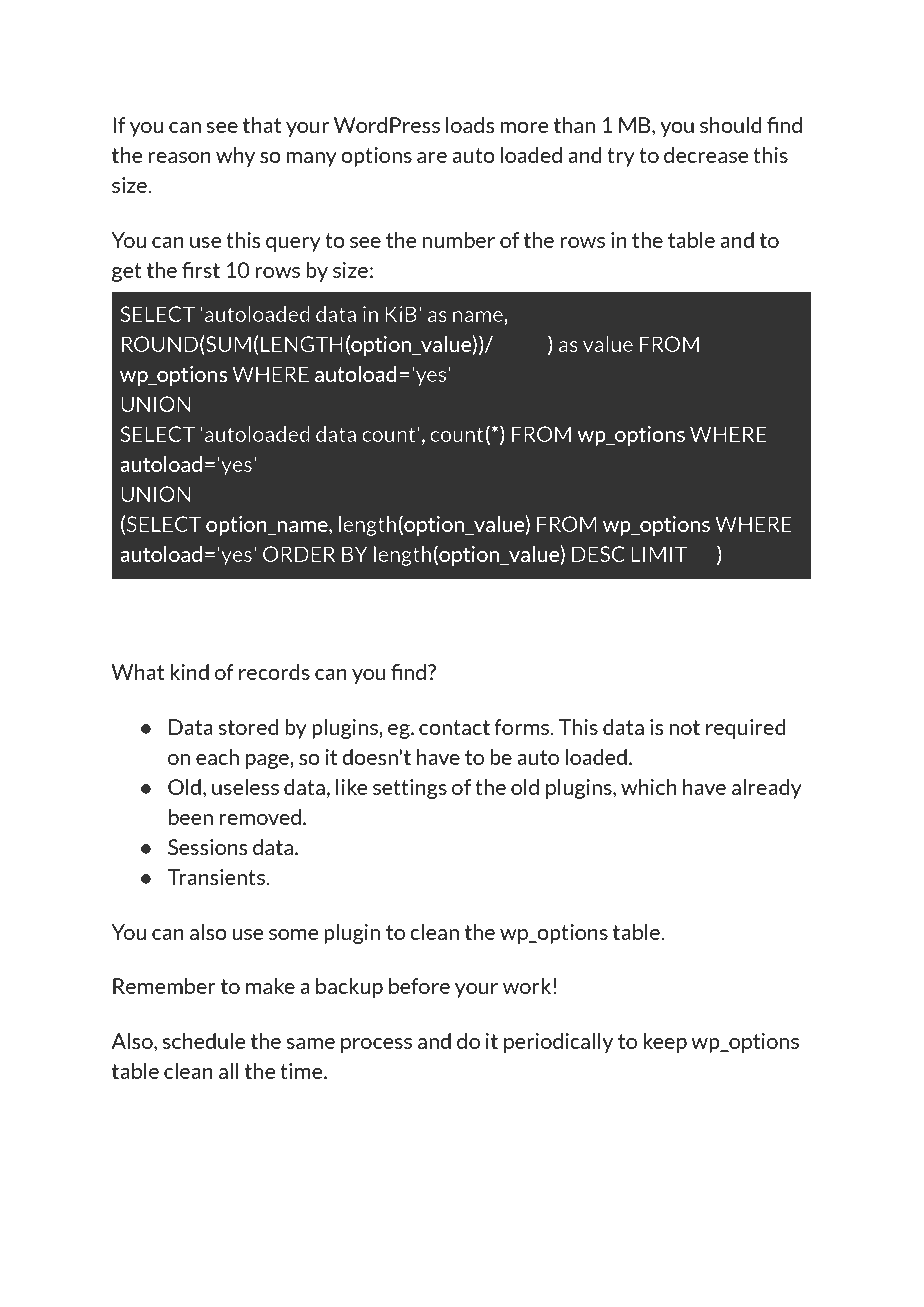 The height and width of the screenshot is (1307, 924). Describe the element at coordinates (189, 672) in the screenshot. I see `kind` at that location.
